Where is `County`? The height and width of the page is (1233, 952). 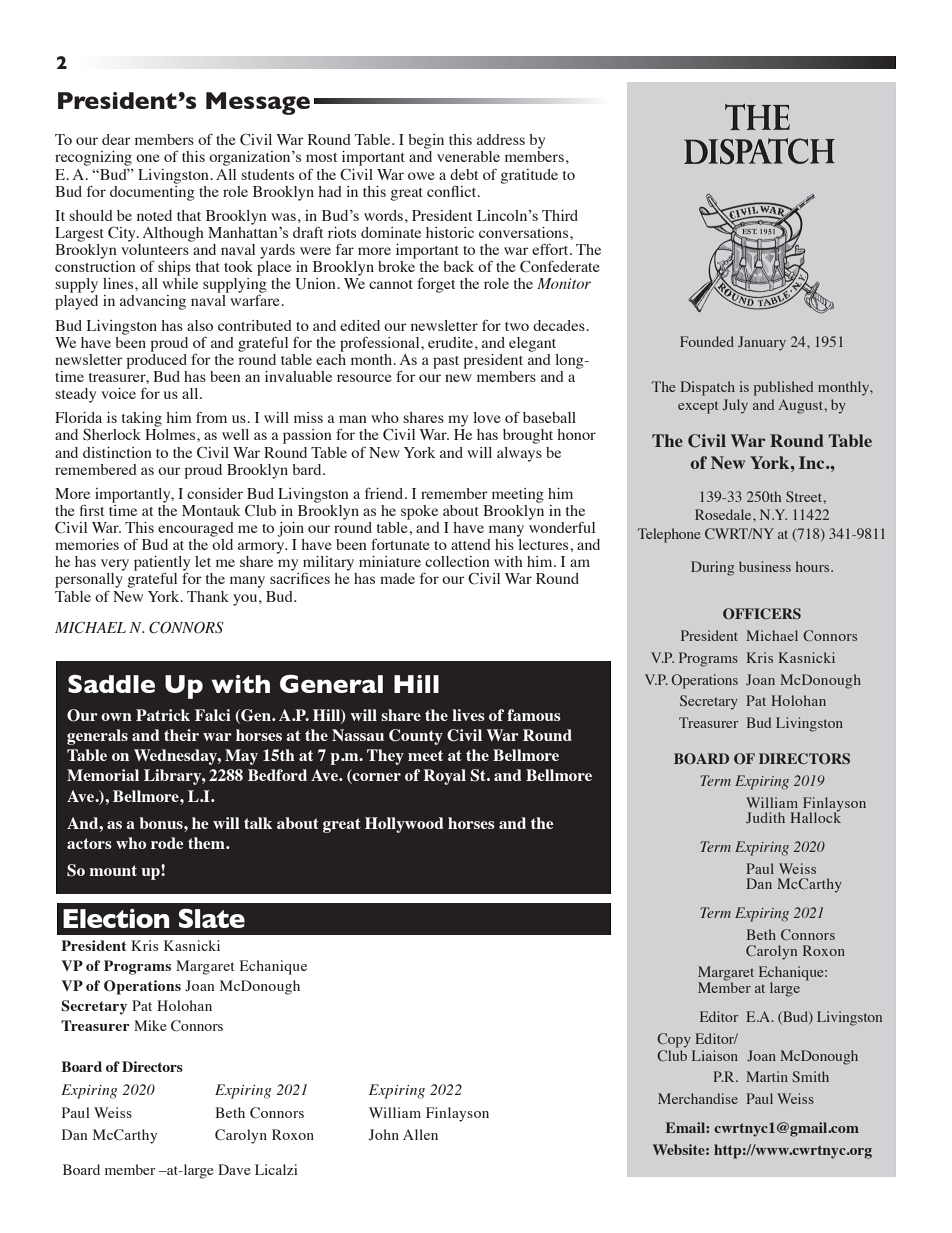
County is located at coordinates (416, 737).
